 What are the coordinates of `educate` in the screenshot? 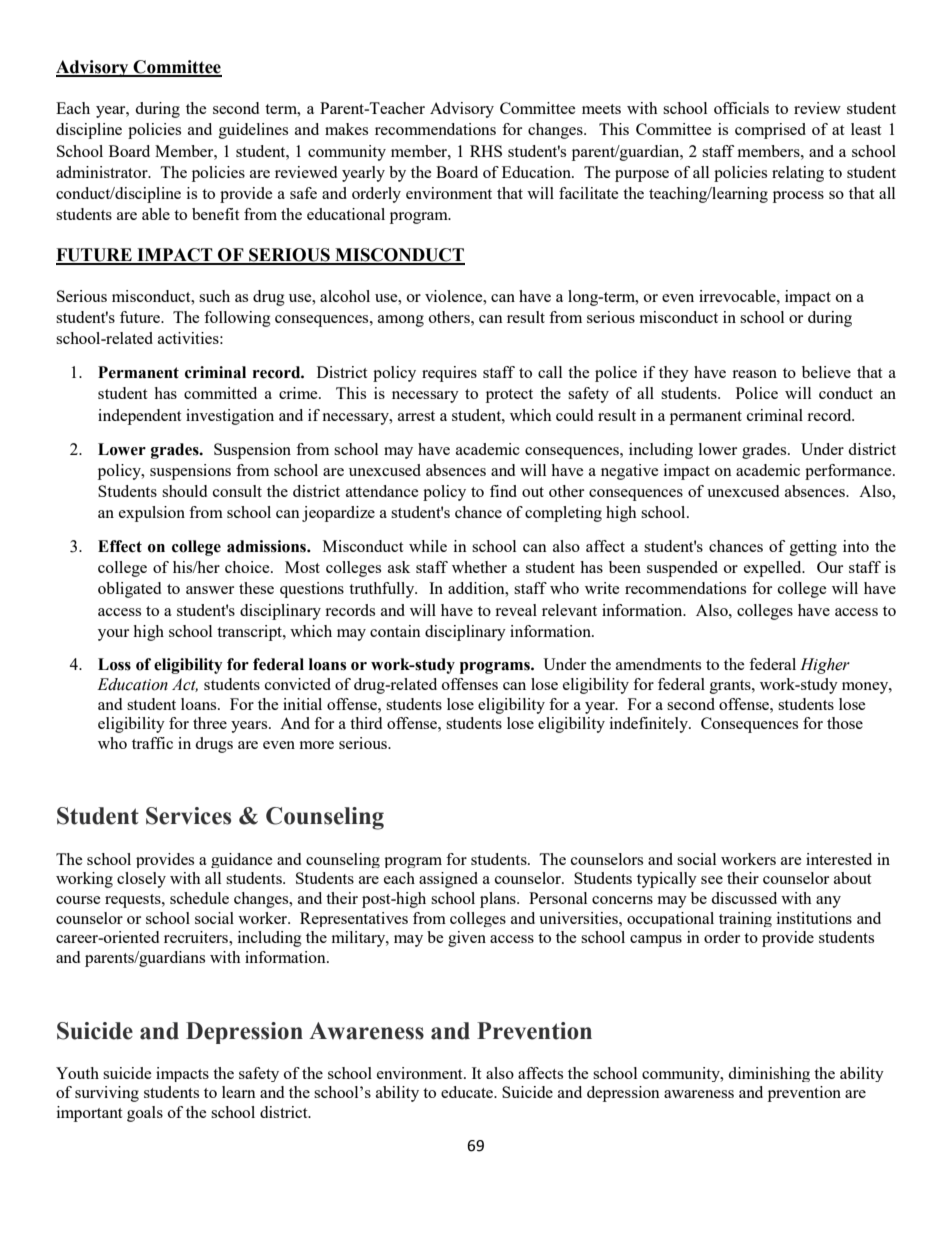 It's located at (468, 1092).
